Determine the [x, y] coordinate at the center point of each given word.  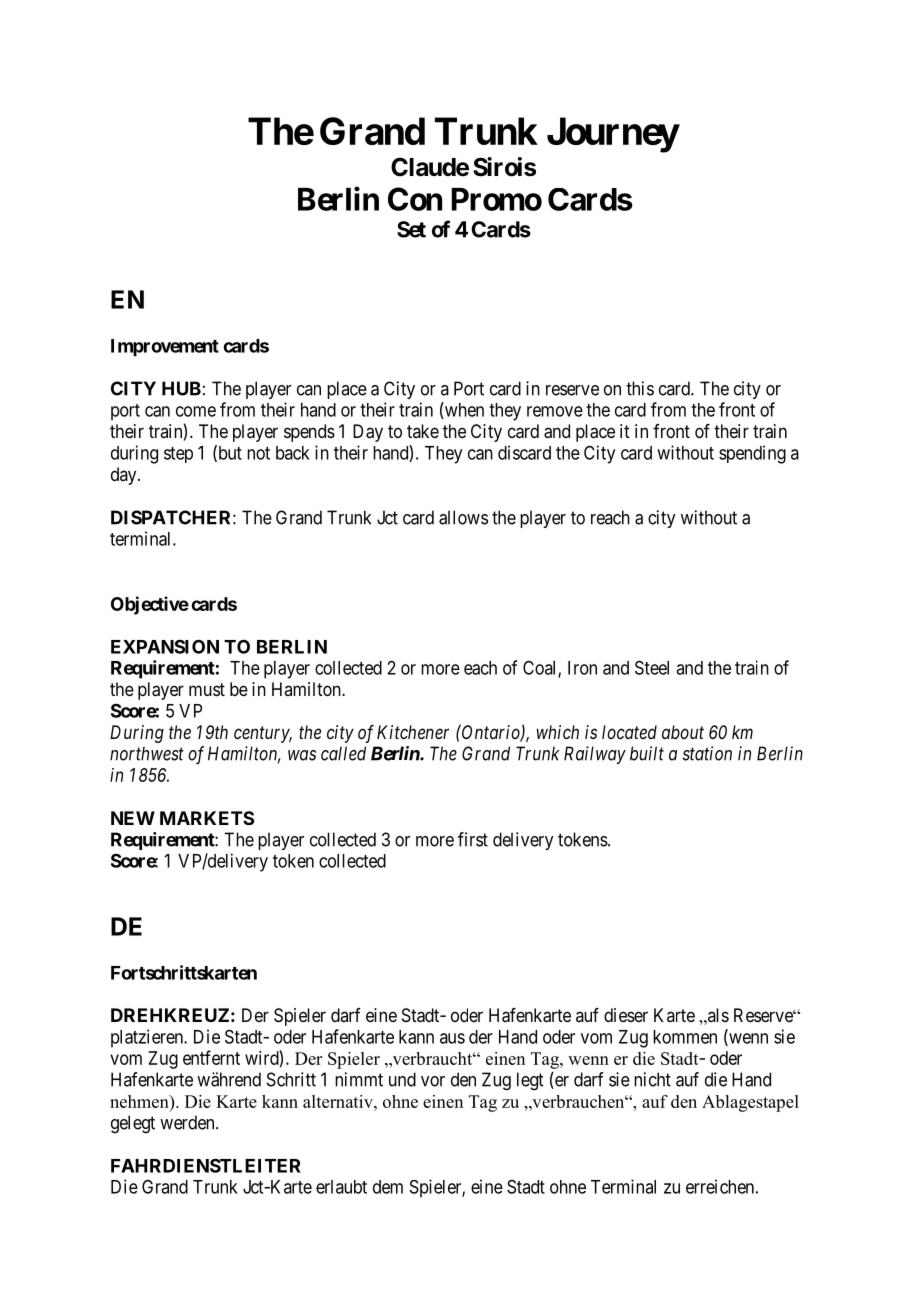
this [640, 388]
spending [752, 454]
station [707, 753]
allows [463, 517]
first [473, 839]
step [178, 455]
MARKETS [207, 818]
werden [188, 1122]
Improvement [165, 348]
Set [411, 229]
